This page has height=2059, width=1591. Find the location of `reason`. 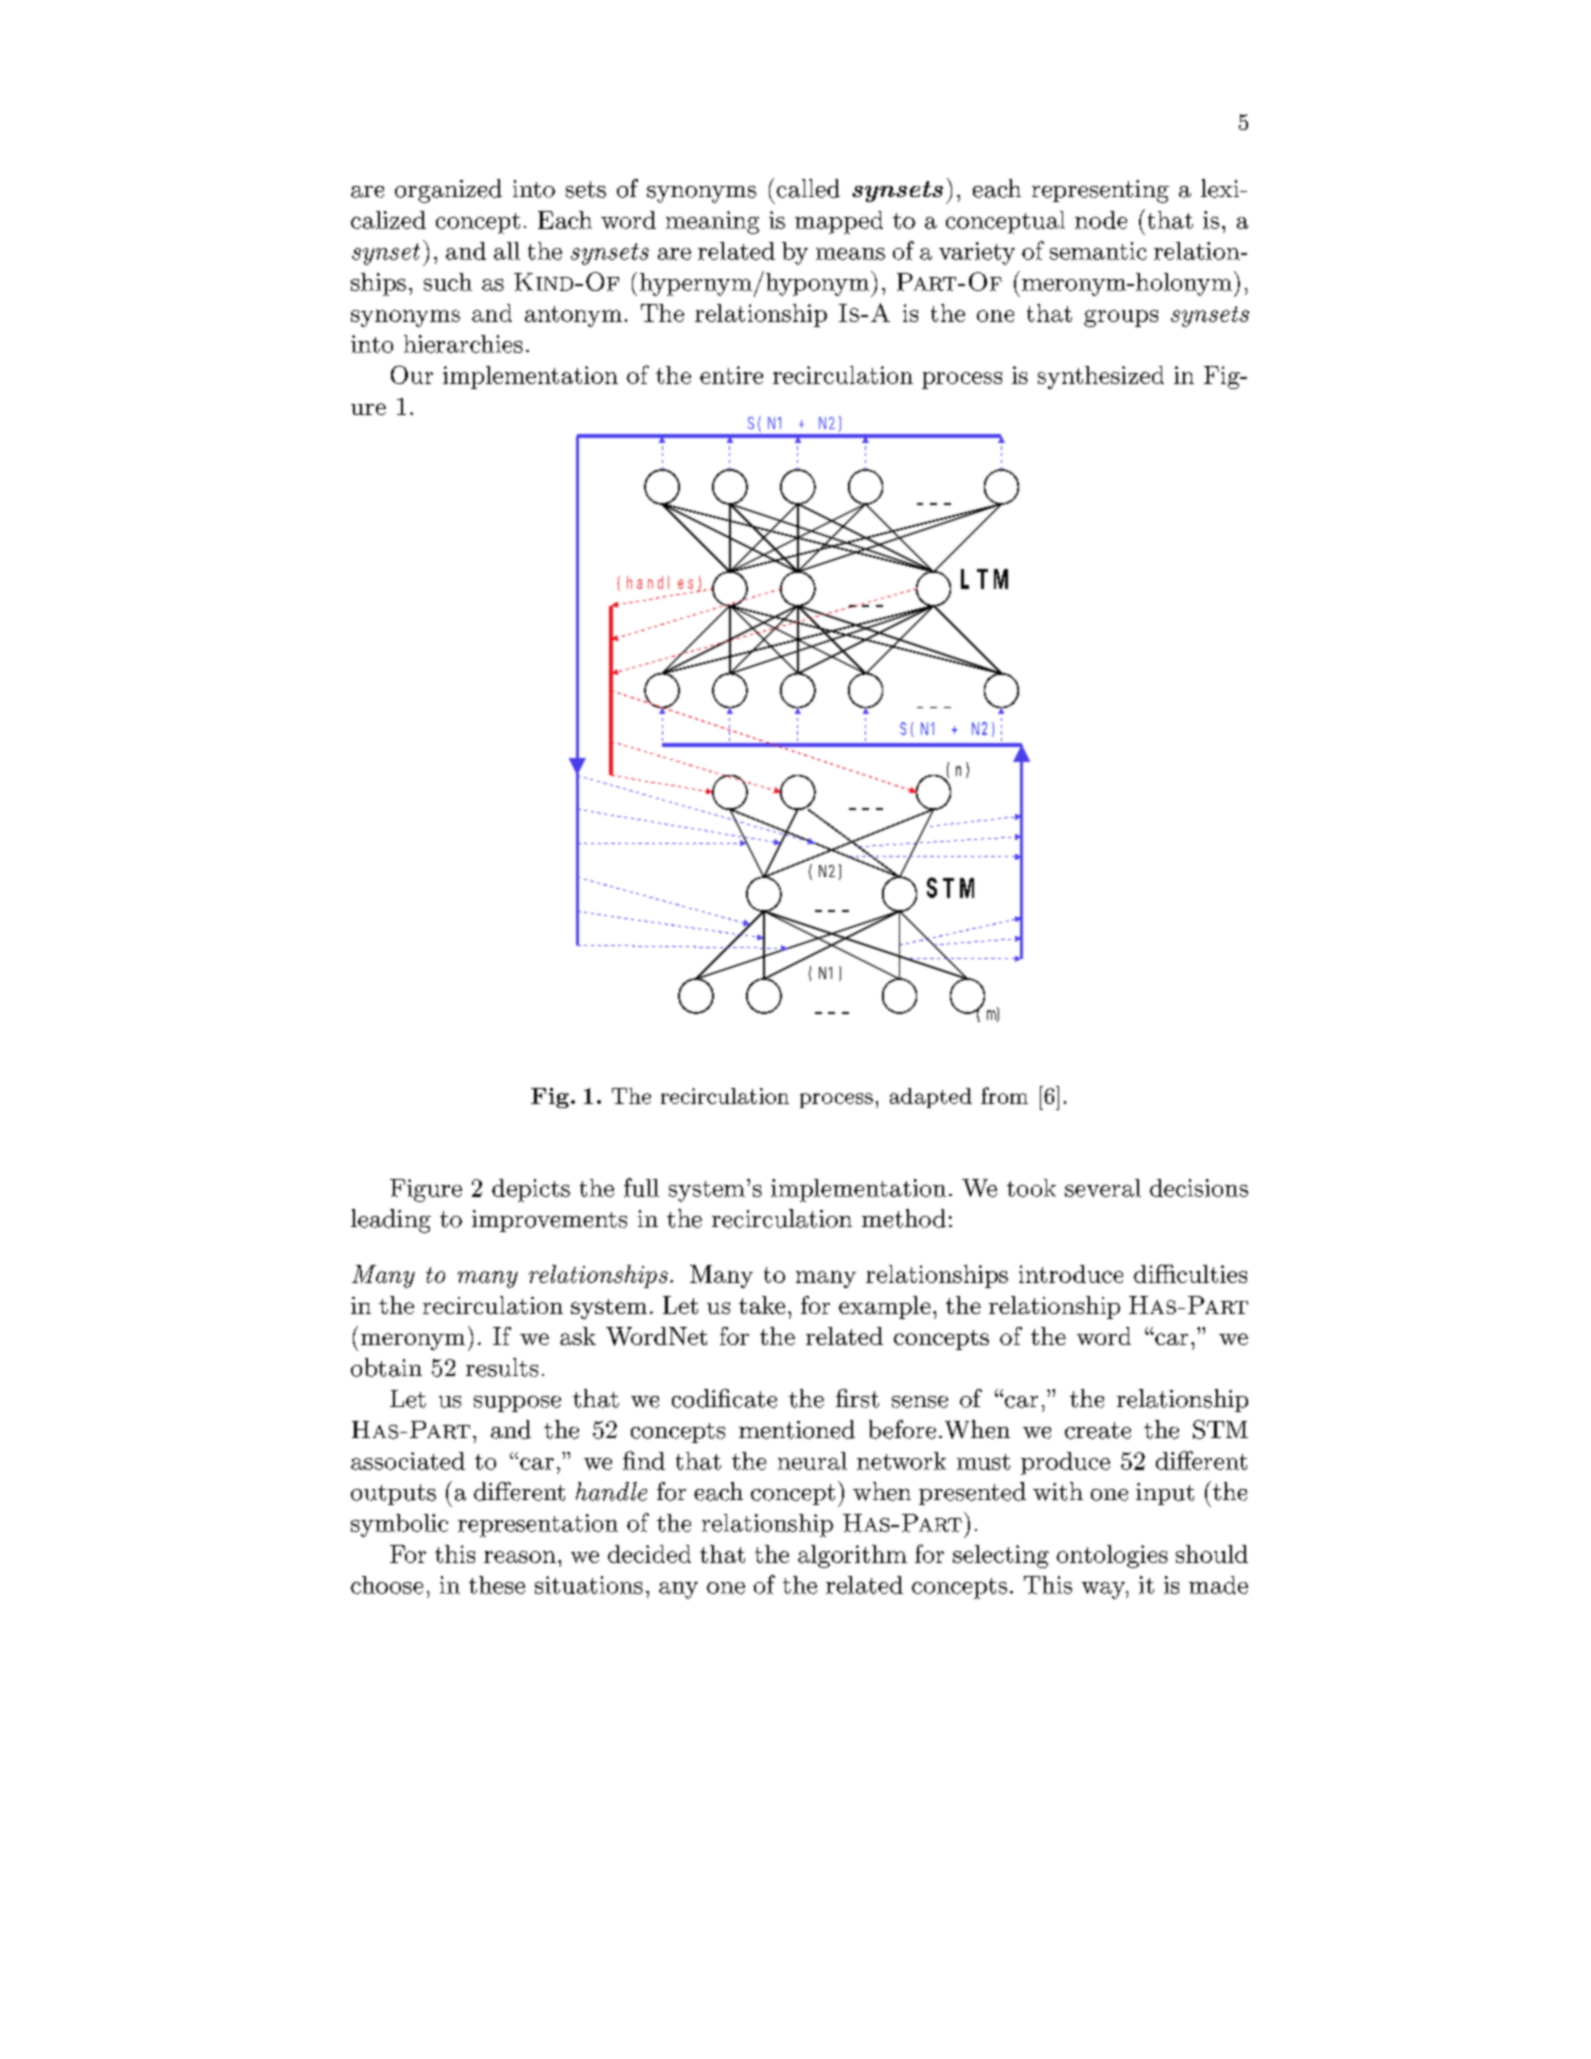

reason is located at coordinates (520, 1557).
